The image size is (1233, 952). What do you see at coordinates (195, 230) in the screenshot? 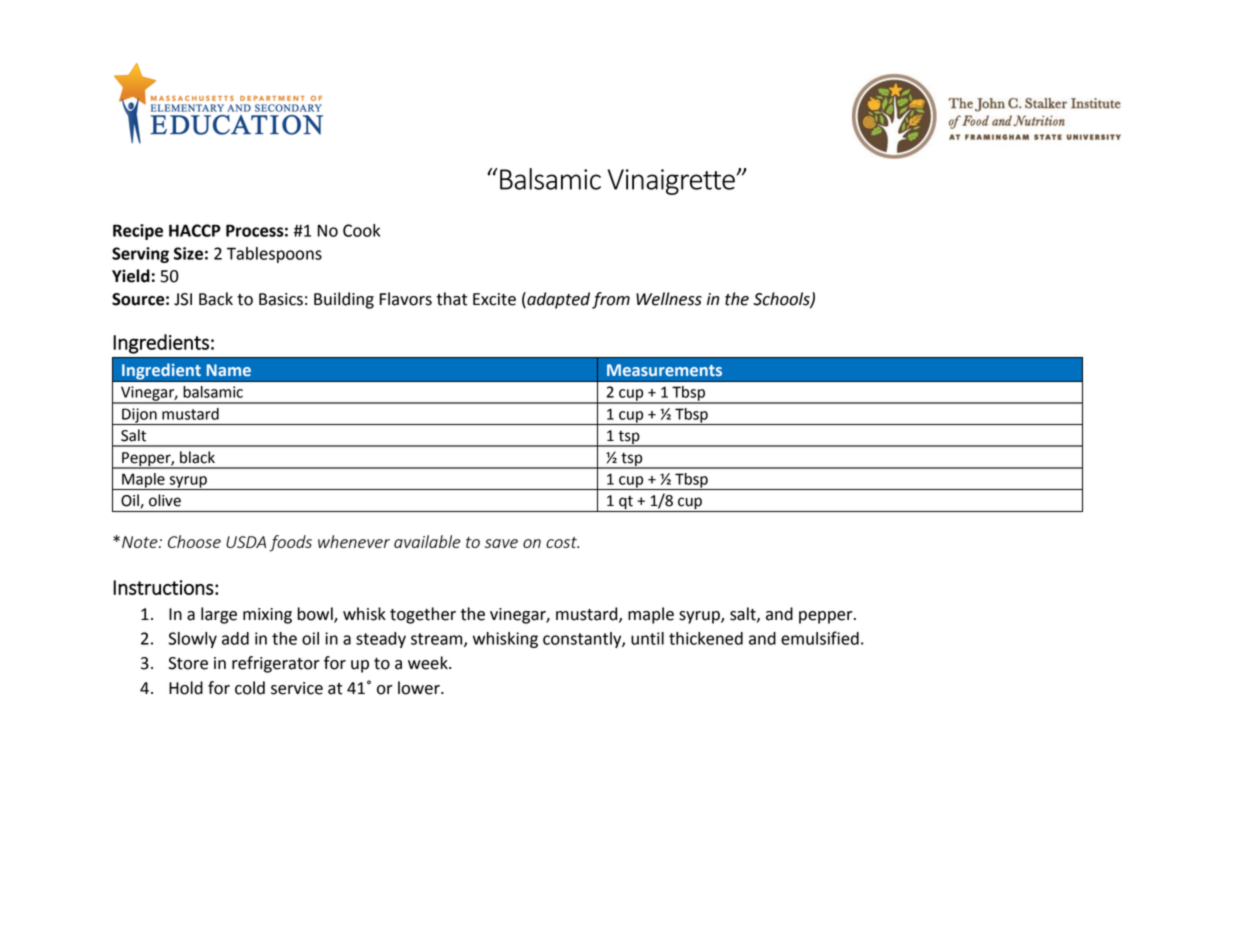
I see `HACCP` at bounding box center [195, 230].
